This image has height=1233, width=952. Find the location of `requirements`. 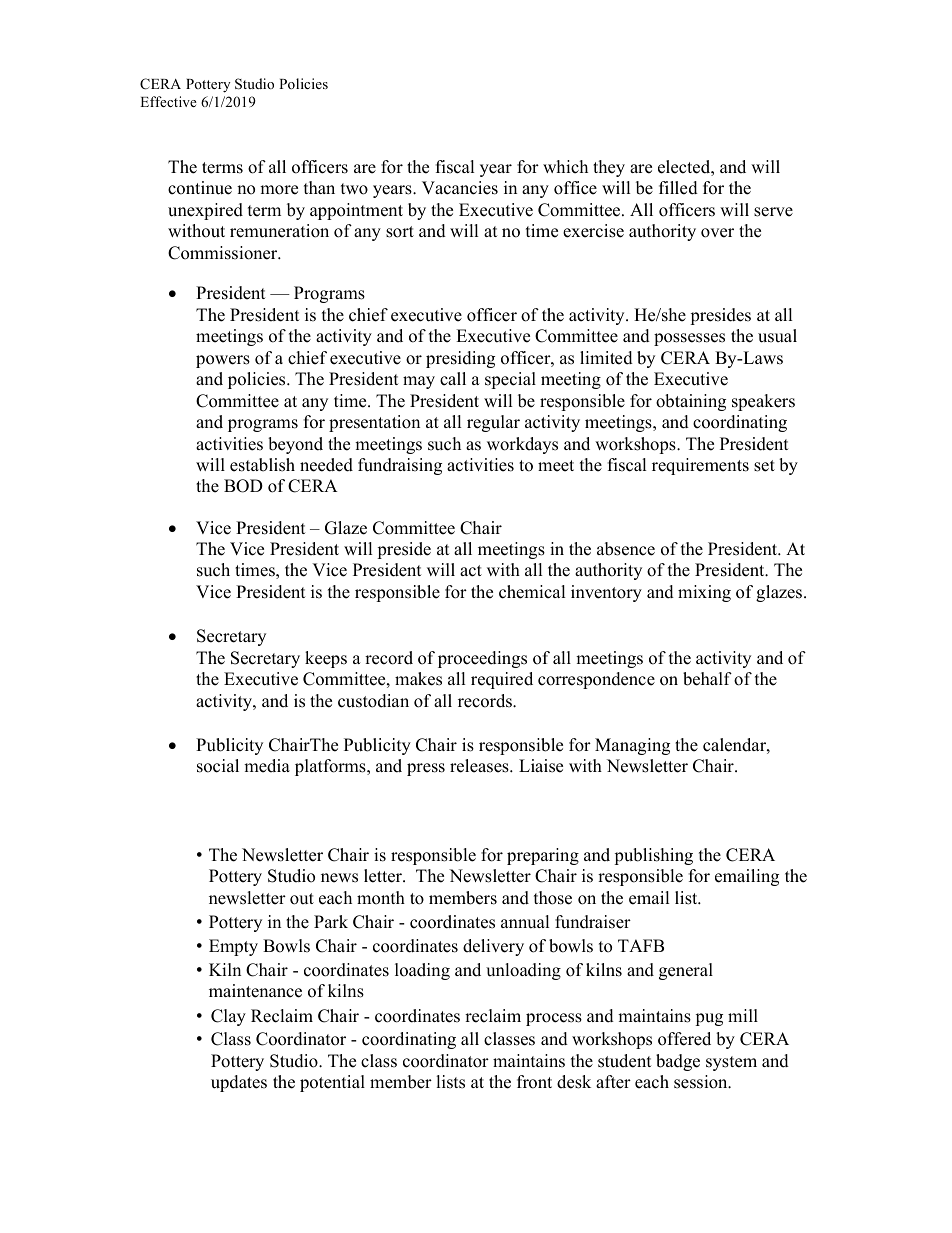

requirements is located at coordinates (700, 466).
